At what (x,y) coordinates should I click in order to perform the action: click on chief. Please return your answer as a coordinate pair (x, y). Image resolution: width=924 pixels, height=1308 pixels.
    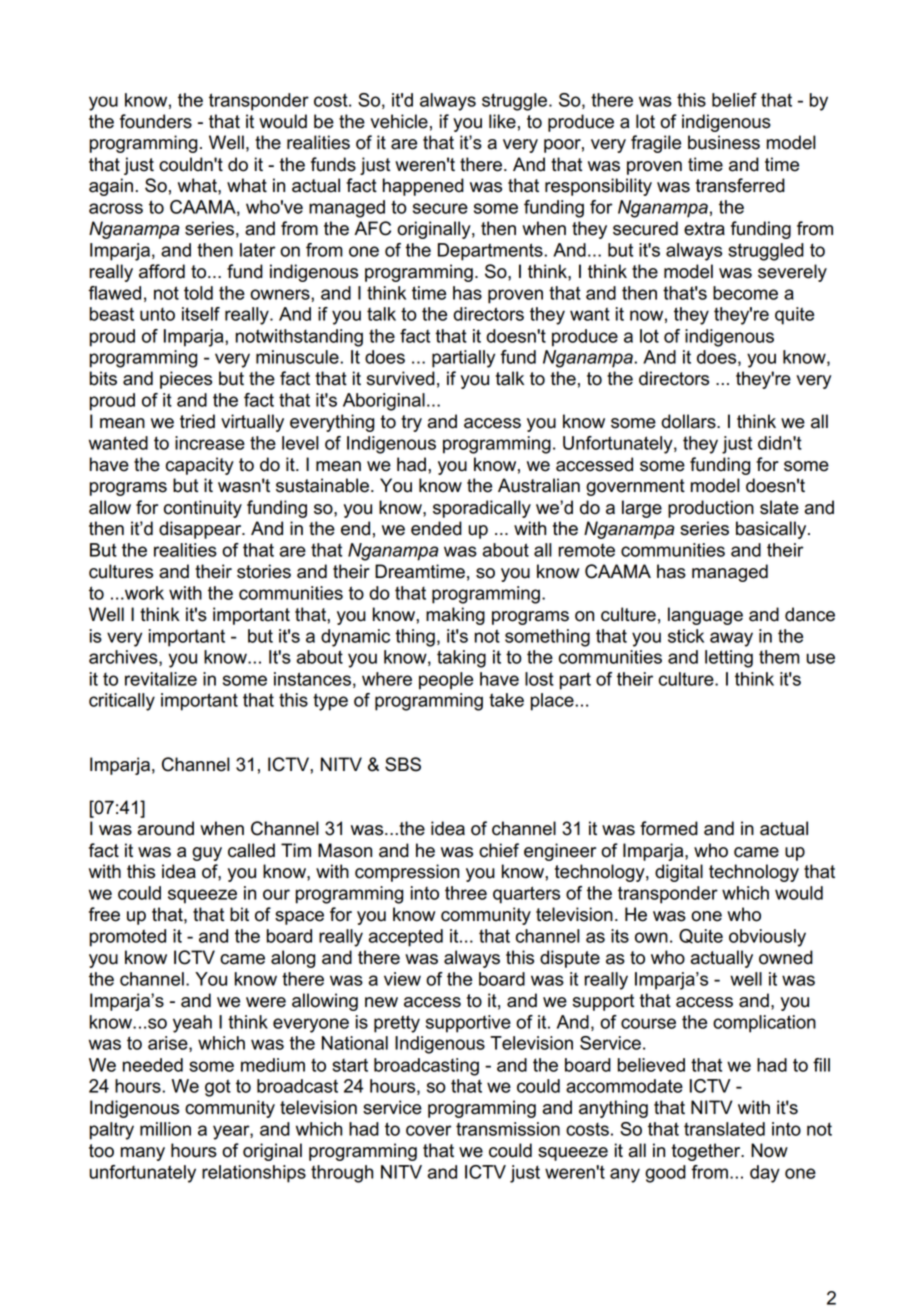
    Looking at the image, I should click on (499, 850).
